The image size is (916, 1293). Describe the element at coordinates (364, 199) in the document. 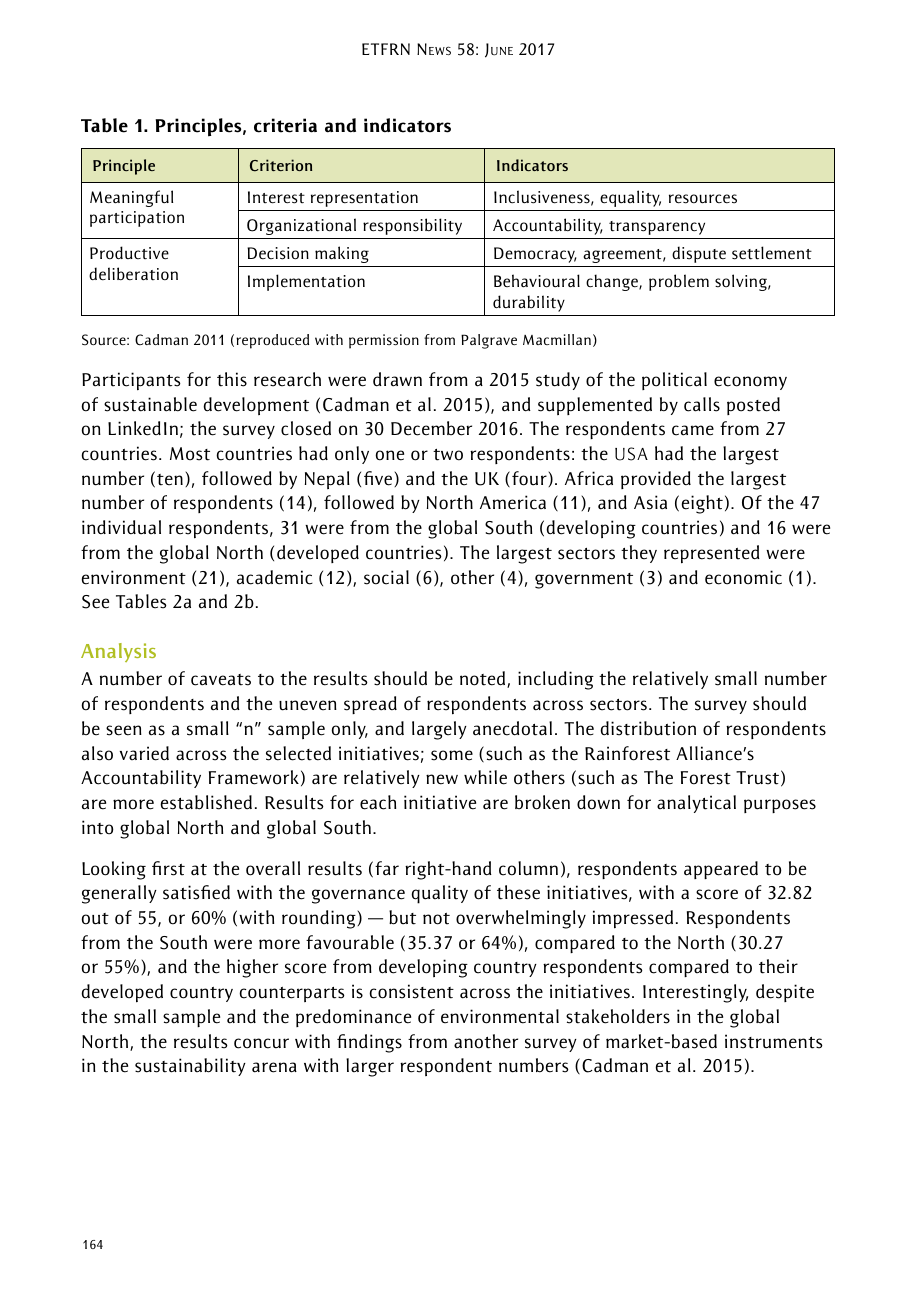

I see `representation` at that location.
